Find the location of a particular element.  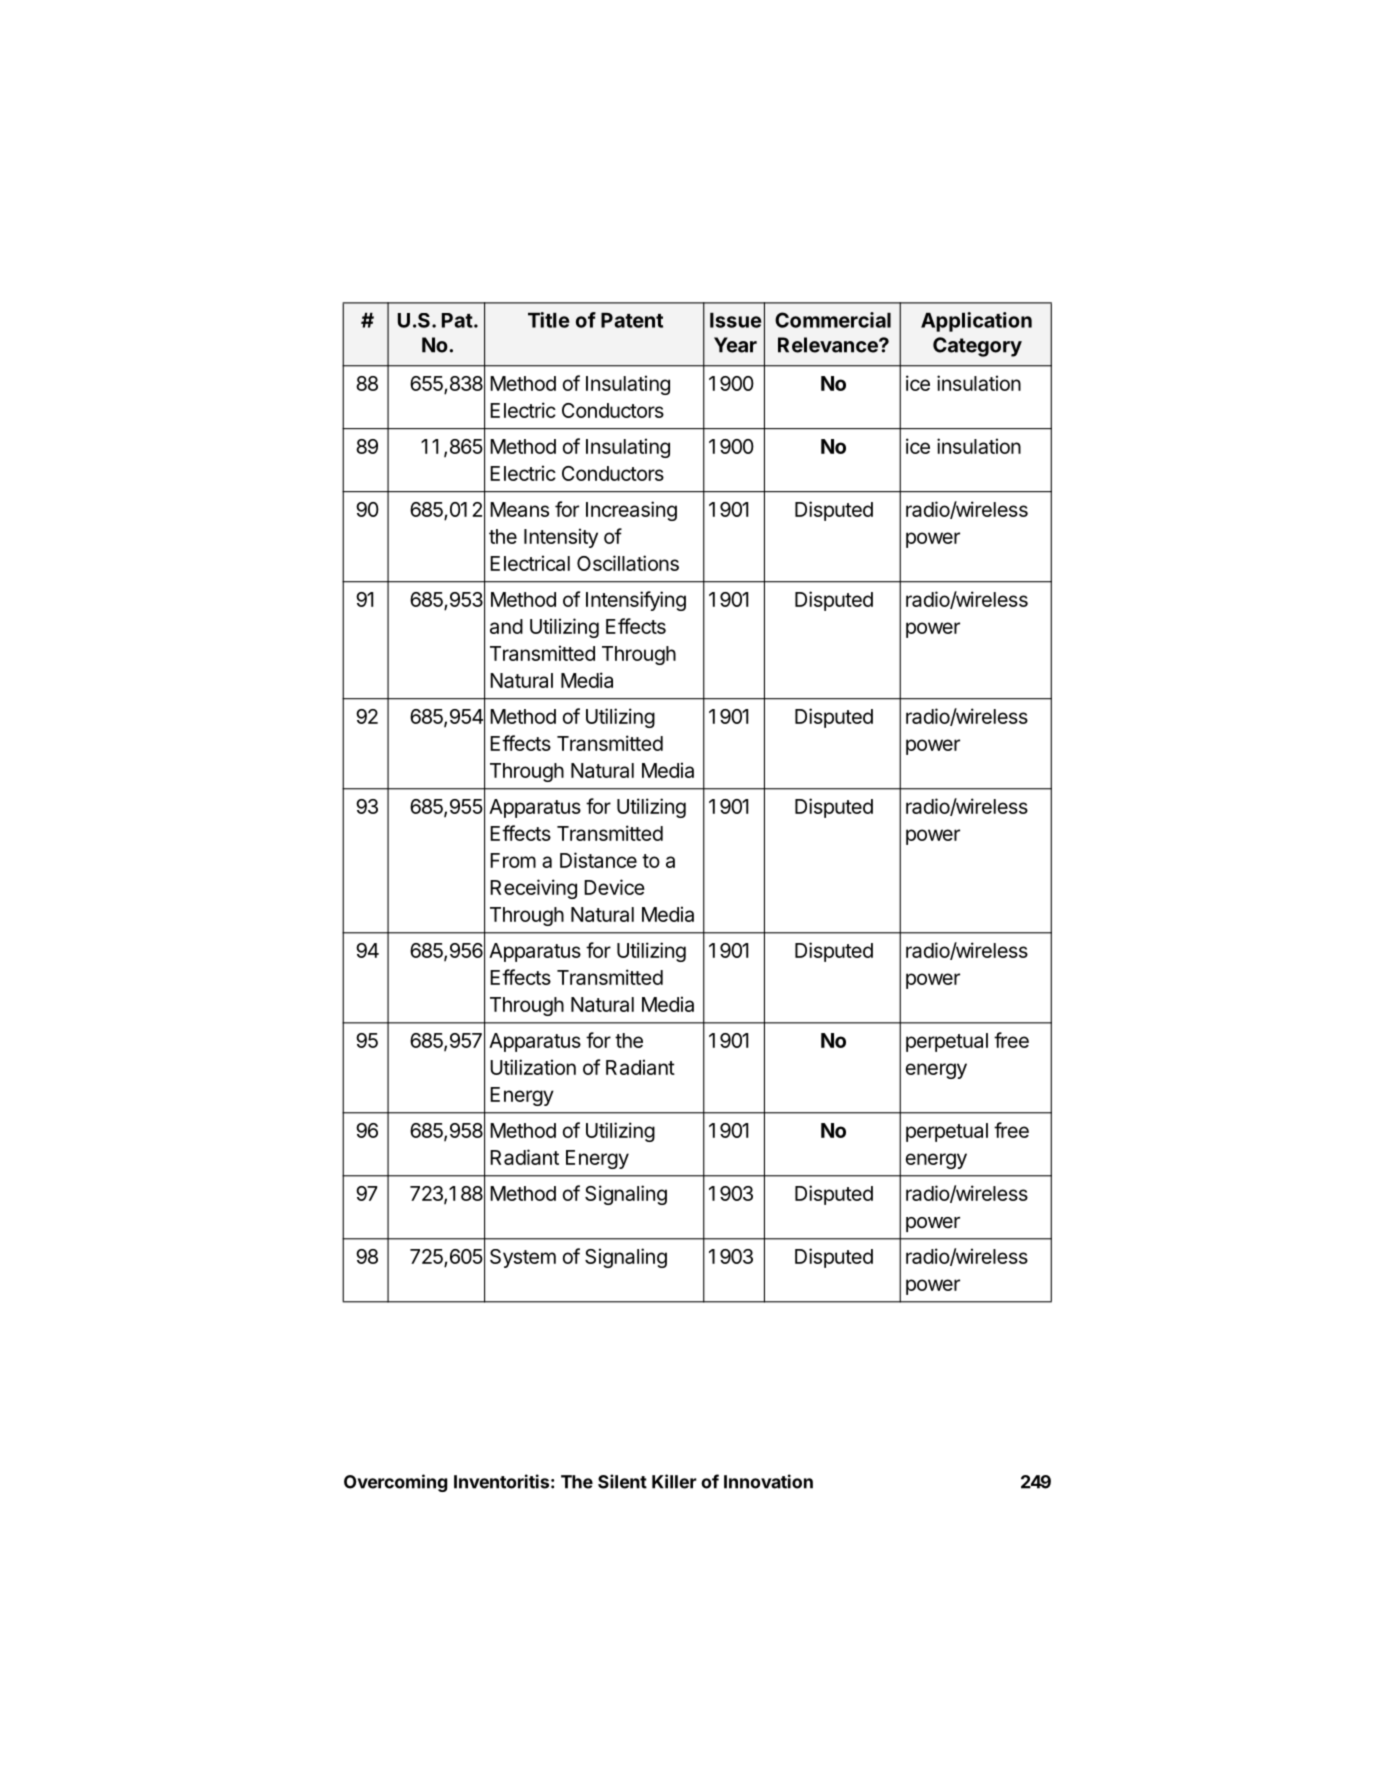

Innovation is located at coordinates (768, 1481).
